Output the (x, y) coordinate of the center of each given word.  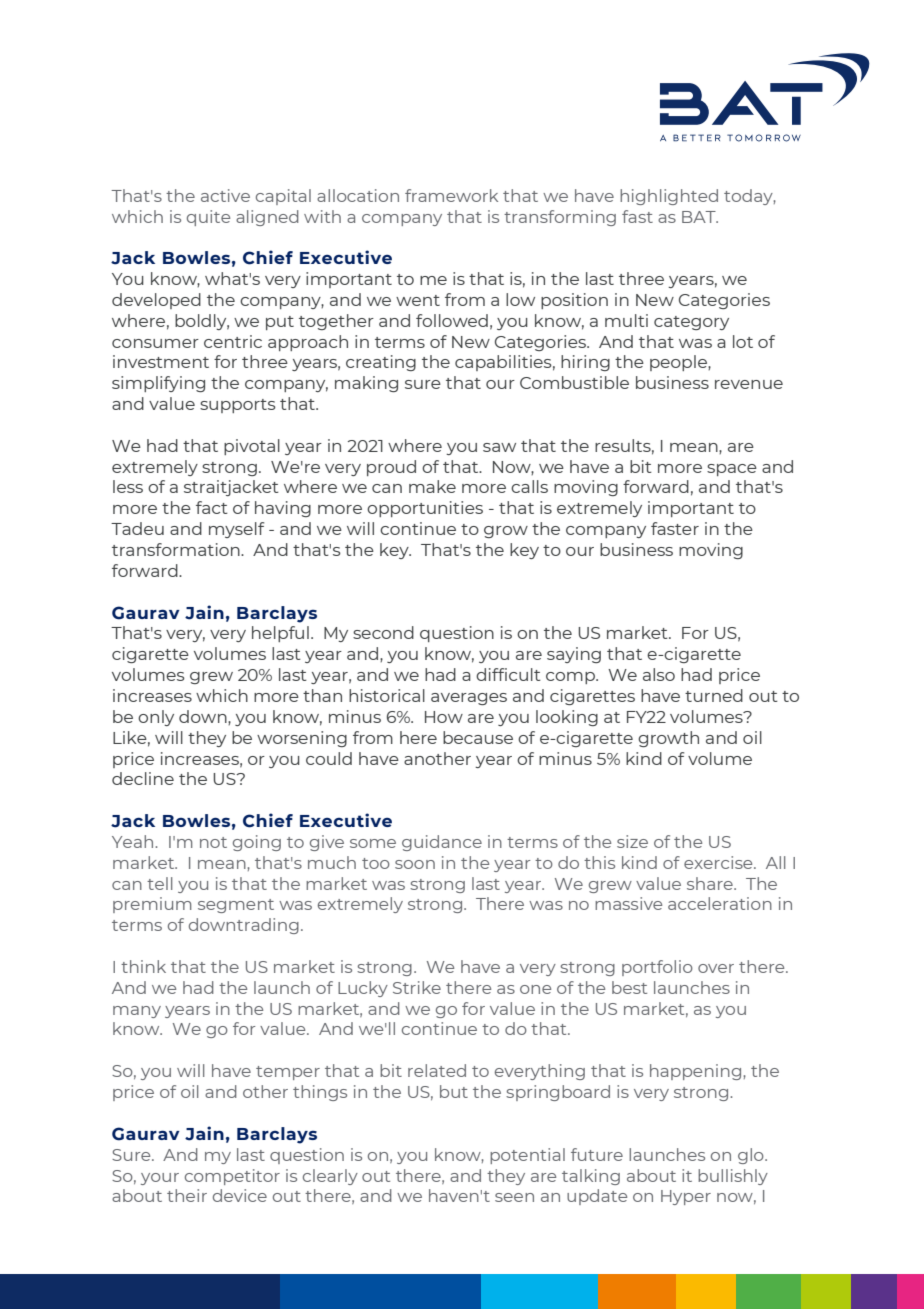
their (187, 1195)
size (632, 841)
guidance (442, 843)
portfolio (657, 968)
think (143, 966)
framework (451, 195)
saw (499, 447)
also (659, 674)
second (383, 632)
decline (143, 778)
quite (208, 218)
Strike (417, 987)
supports (238, 406)
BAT (700, 217)
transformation (177, 549)
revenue (749, 384)
